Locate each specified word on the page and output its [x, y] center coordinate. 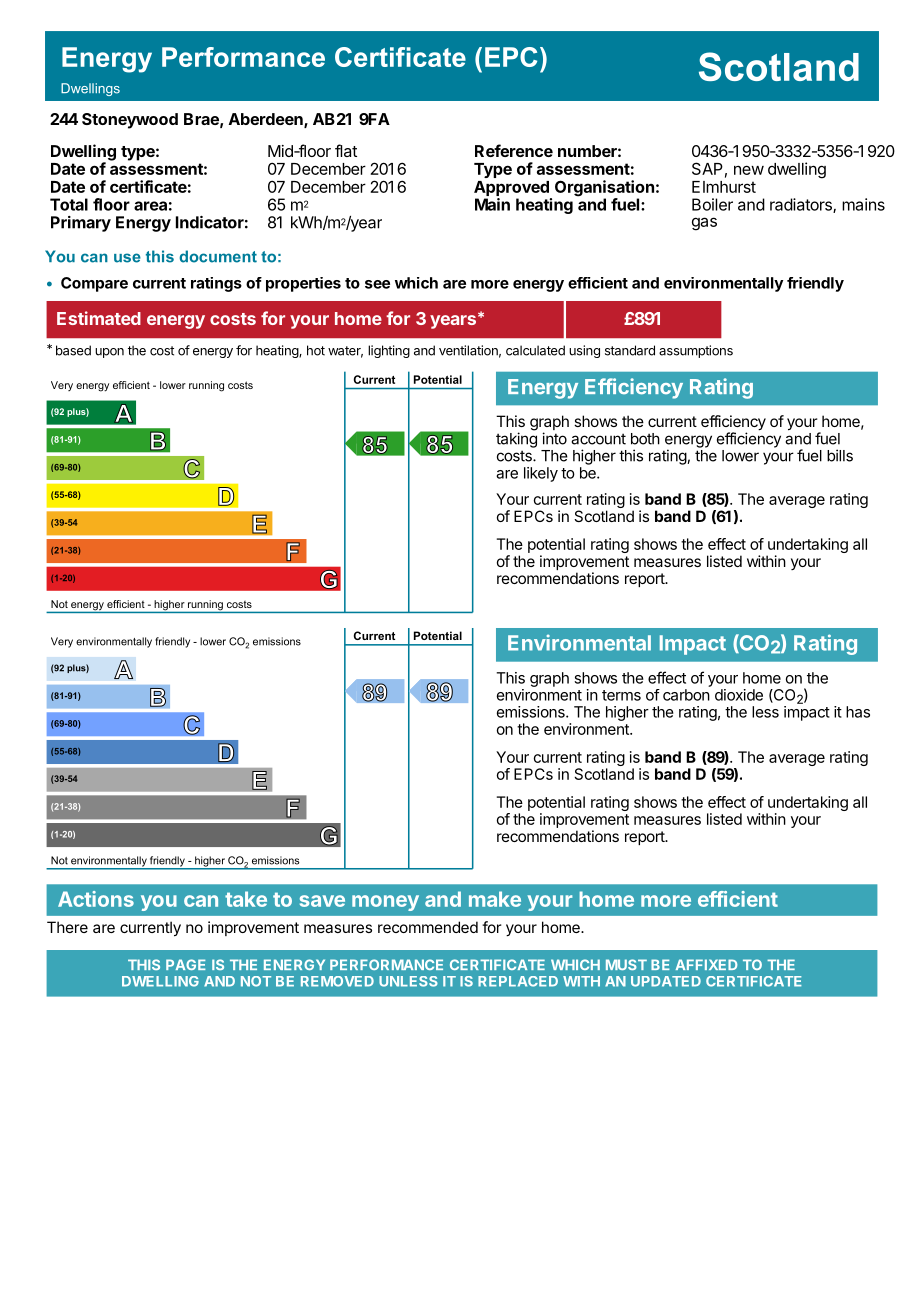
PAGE [186, 964]
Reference [514, 150]
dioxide [739, 695]
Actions [96, 899]
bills [840, 455]
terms [621, 695]
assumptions [696, 351]
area [150, 206]
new [749, 170]
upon [109, 353]
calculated [535, 350]
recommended [428, 927]
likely [541, 474]
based [73, 350]
